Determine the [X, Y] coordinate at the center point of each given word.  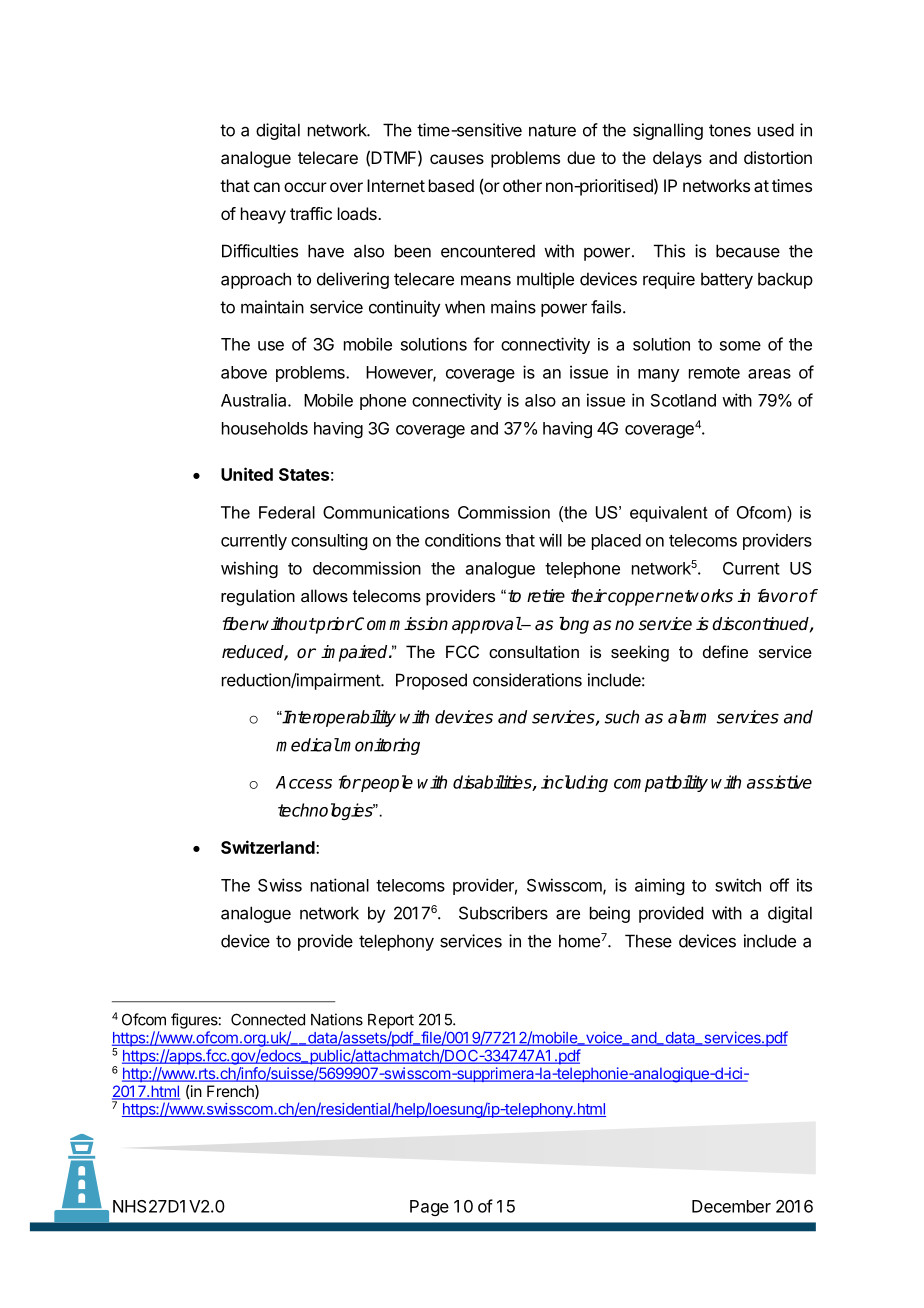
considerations [527, 680]
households [265, 428]
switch [738, 885]
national [340, 885]
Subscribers [503, 913]
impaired [355, 653]
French [231, 1092]
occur [305, 187]
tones [730, 130]
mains [513, 307]
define [725, 651]
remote [714, 373]
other [522, 185]
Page [429, 1208]
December [731, 1206]
